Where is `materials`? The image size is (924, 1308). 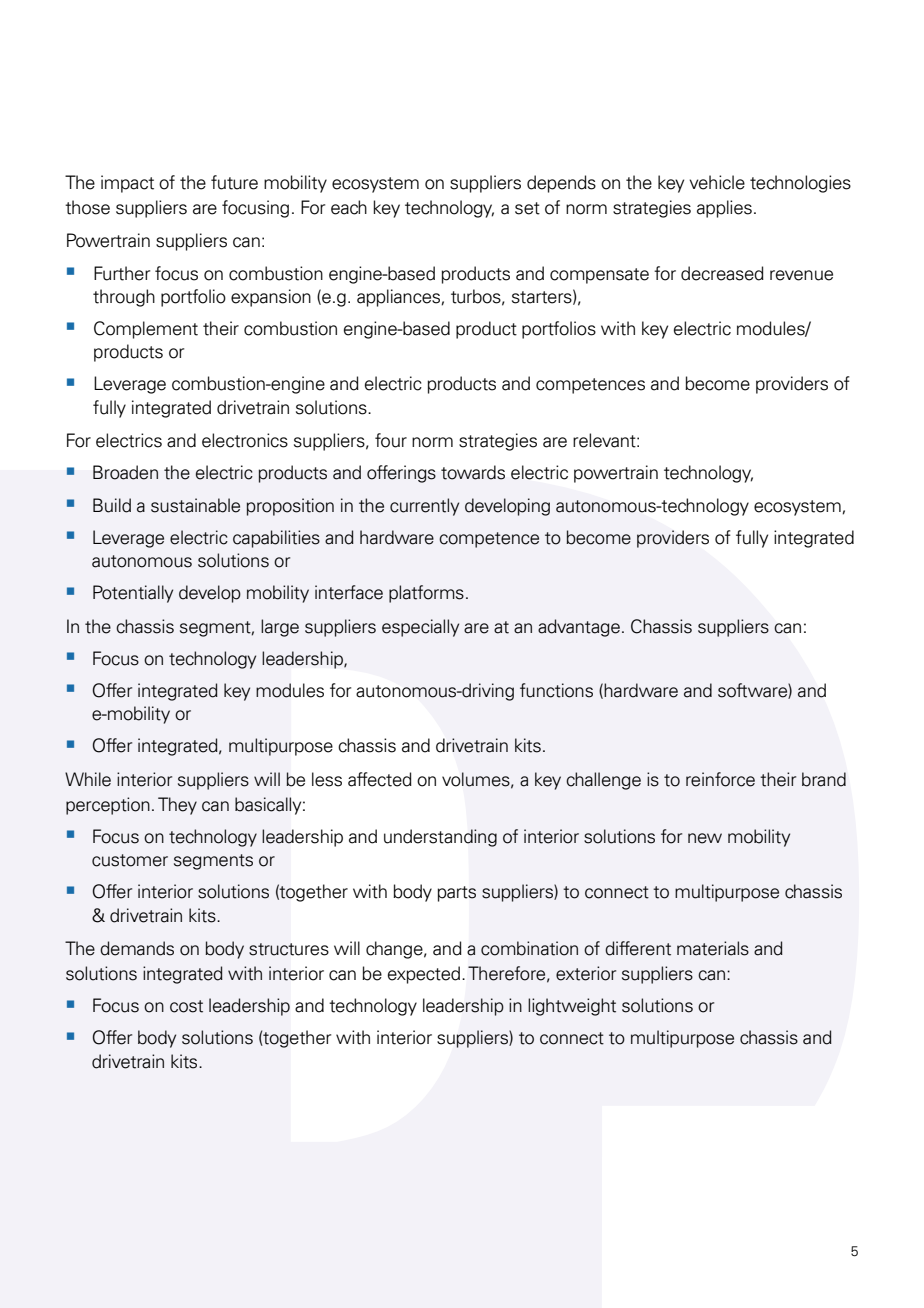
materials is located at coordinates (713, 948).
